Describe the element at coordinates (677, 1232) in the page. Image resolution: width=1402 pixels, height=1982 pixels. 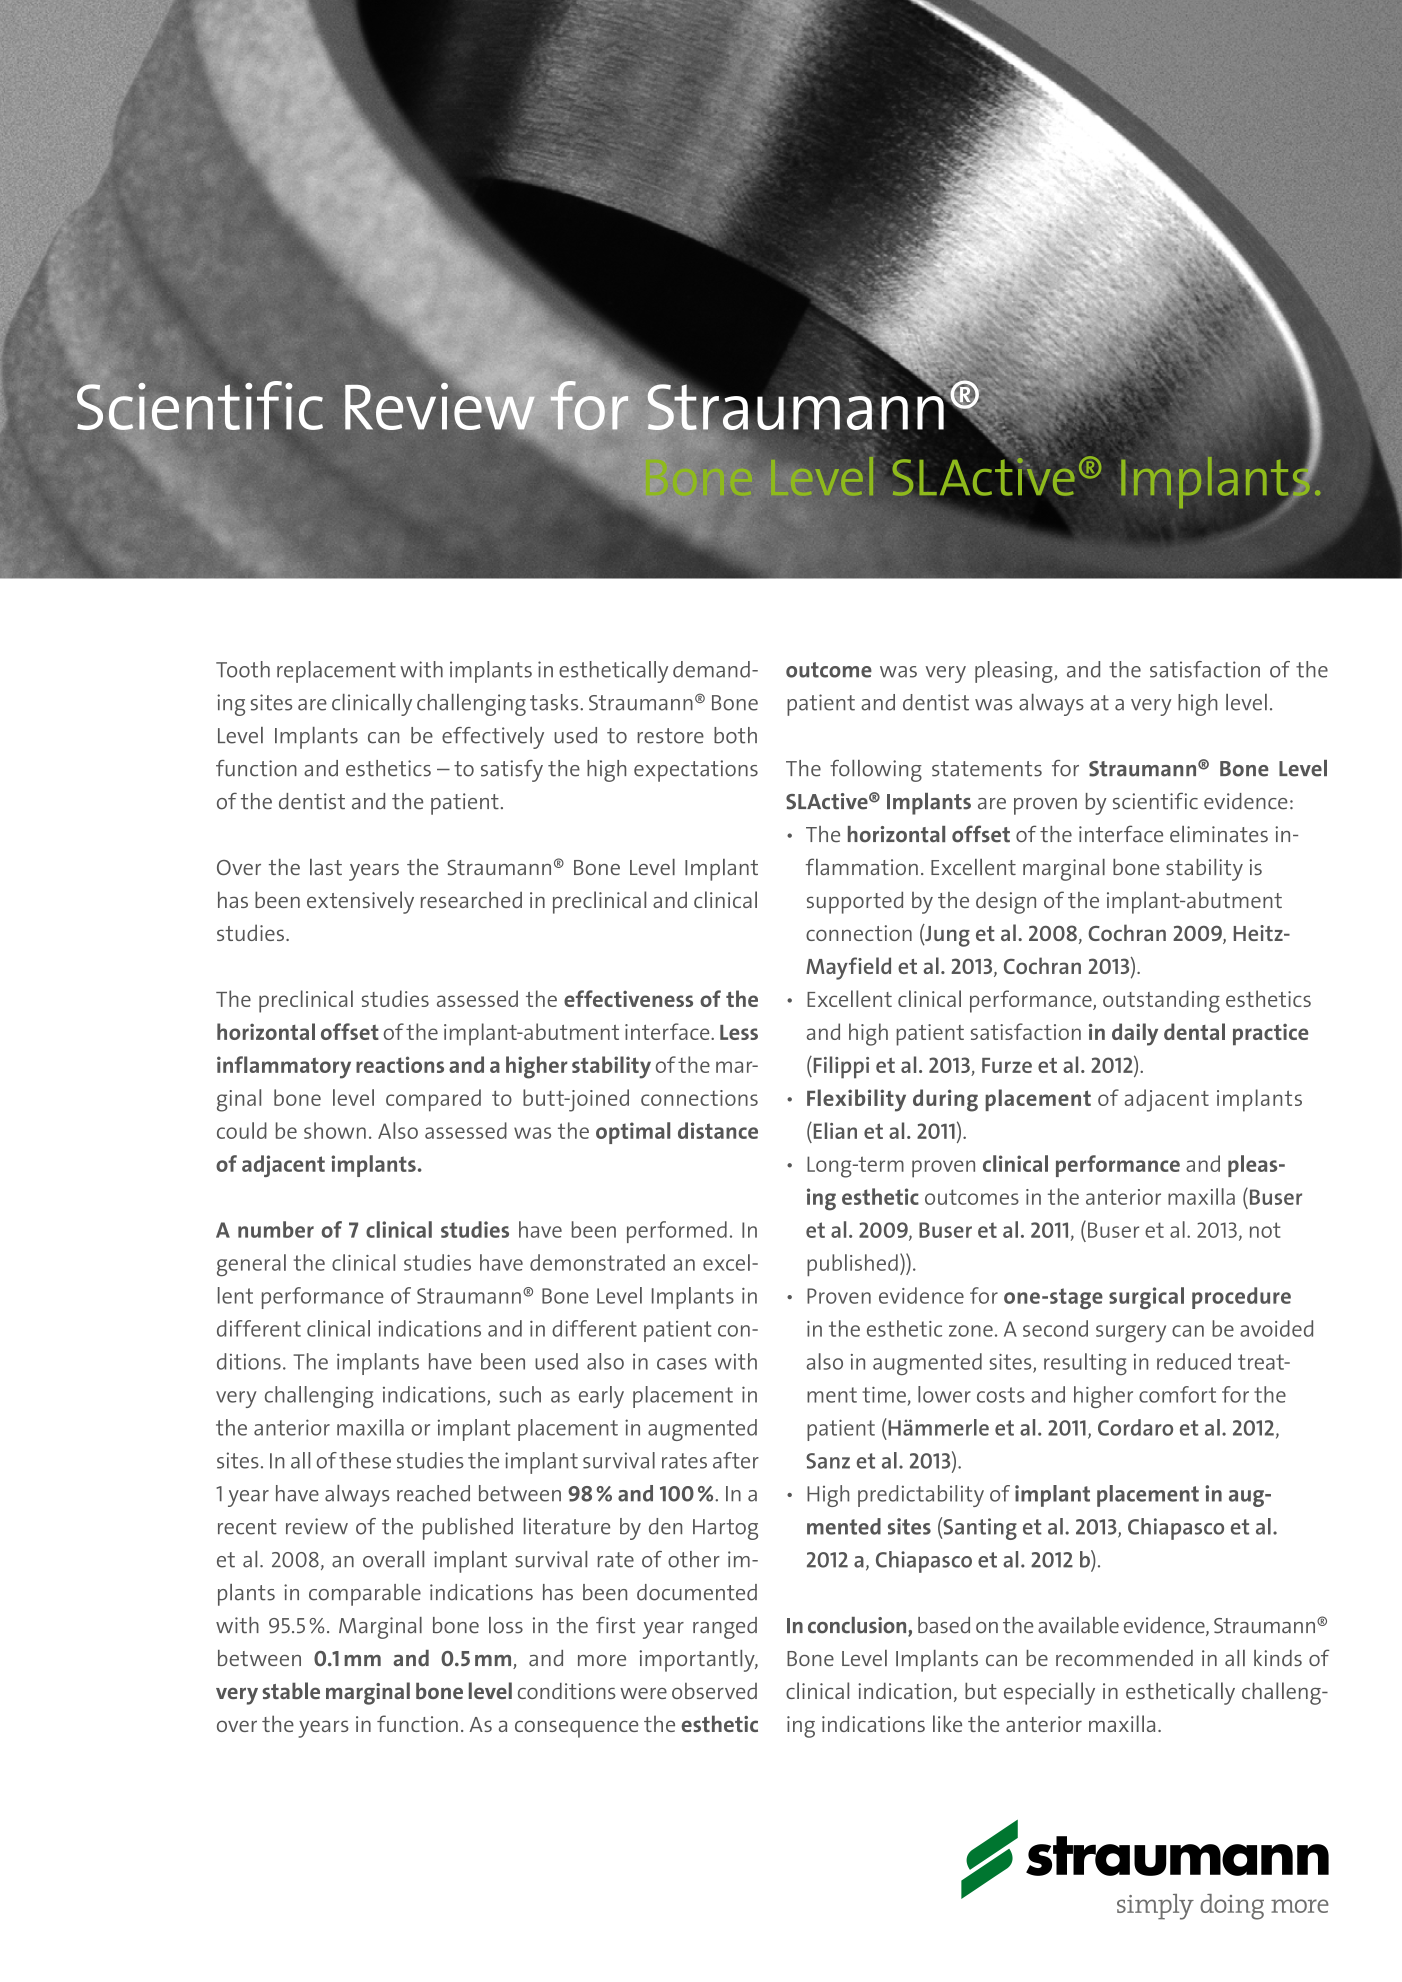
I see `performed` at that location.
